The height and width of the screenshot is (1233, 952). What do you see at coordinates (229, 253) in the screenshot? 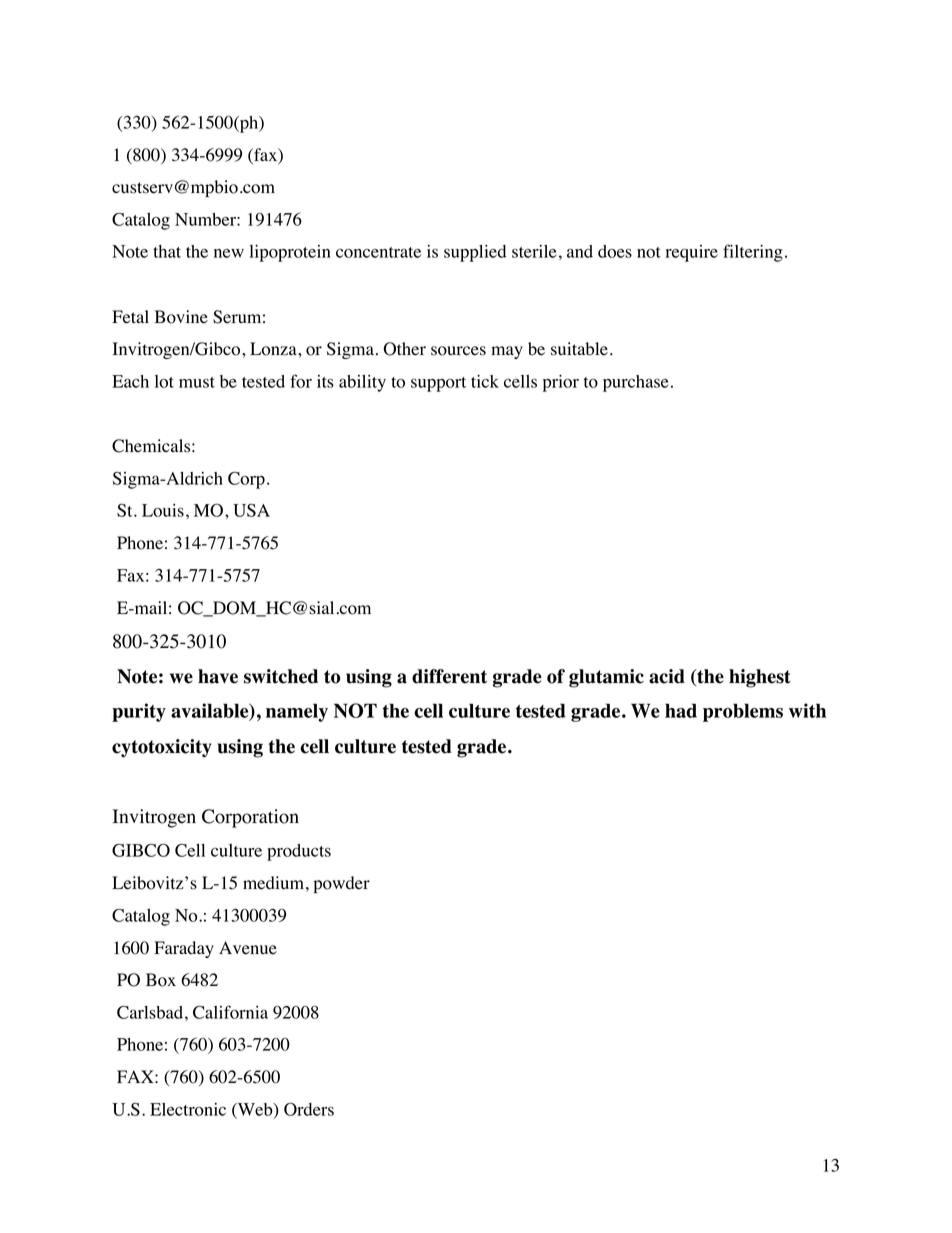
I see `new` at bounding box center [229, 253].
